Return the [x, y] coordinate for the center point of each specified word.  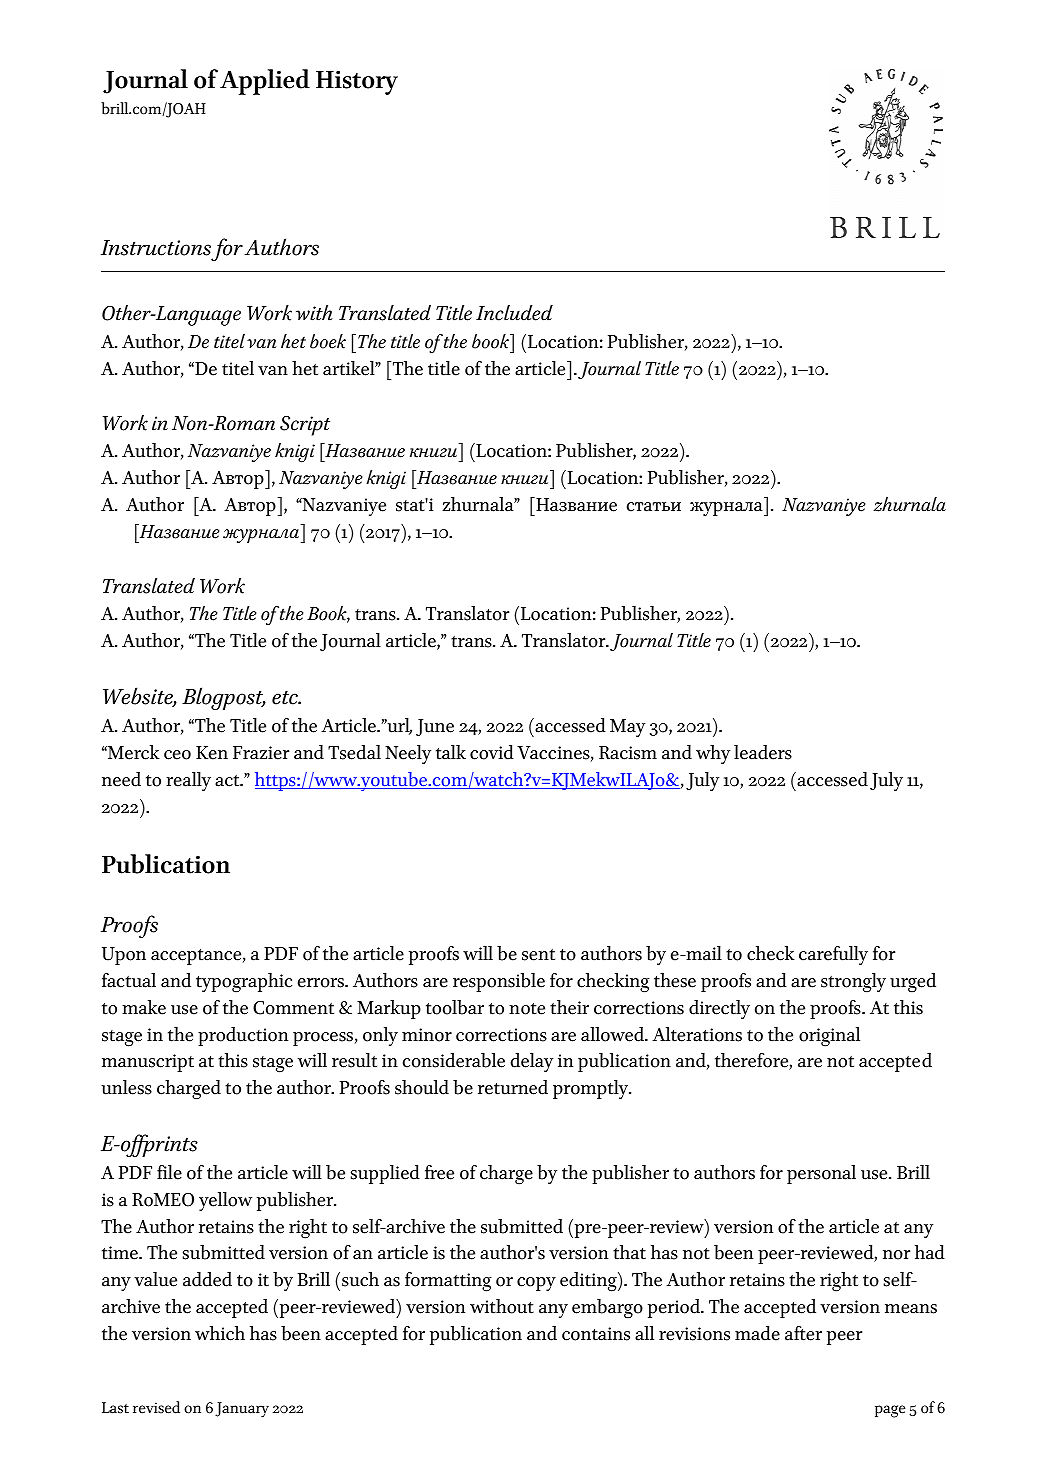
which [220, 1333]
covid [492, 752]
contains [596, 1334]
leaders [763, 752]
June [435, 727]
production [243, 1036]
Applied [265, 82]
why [713, 754]
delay [532, 1062]
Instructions [156, 248]
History [357, 82]
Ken [212, 753]
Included [514, 313]
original [829, 1037]
